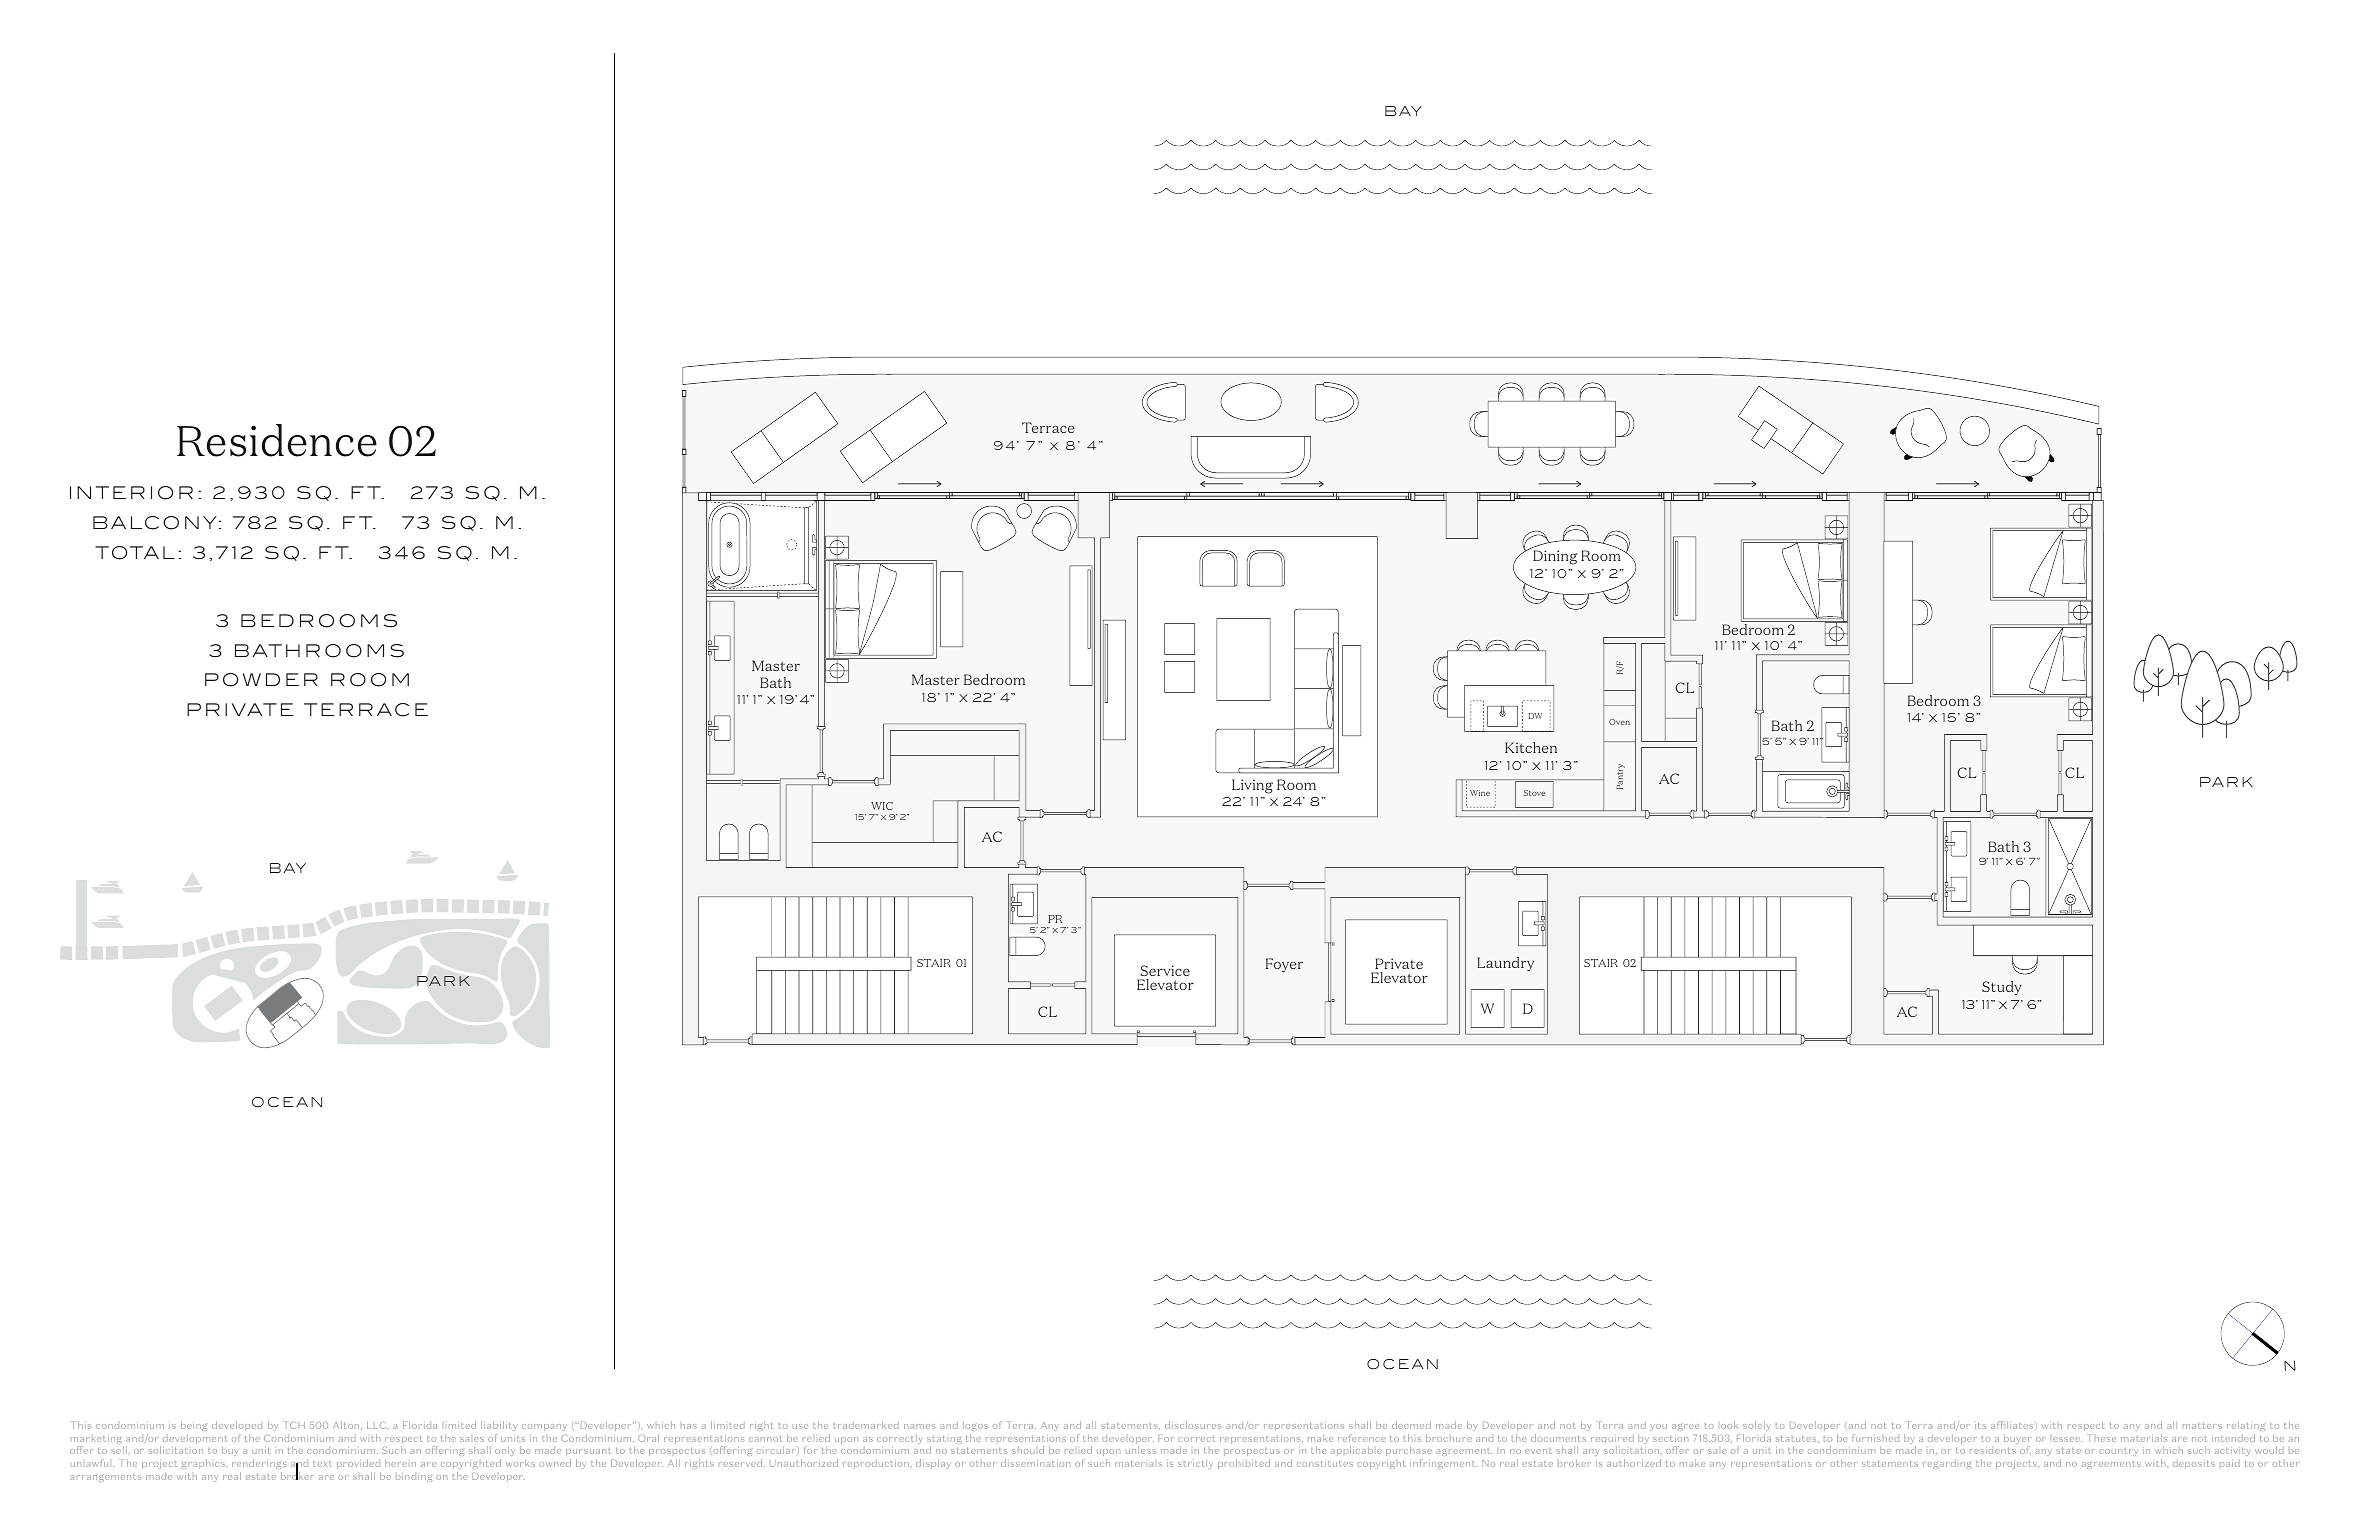 This document has height=1533, width=2370. What do you see at coordinates (1531, 747) in the document?
I see `Kitchen` at bounding box center [1531, 747].
